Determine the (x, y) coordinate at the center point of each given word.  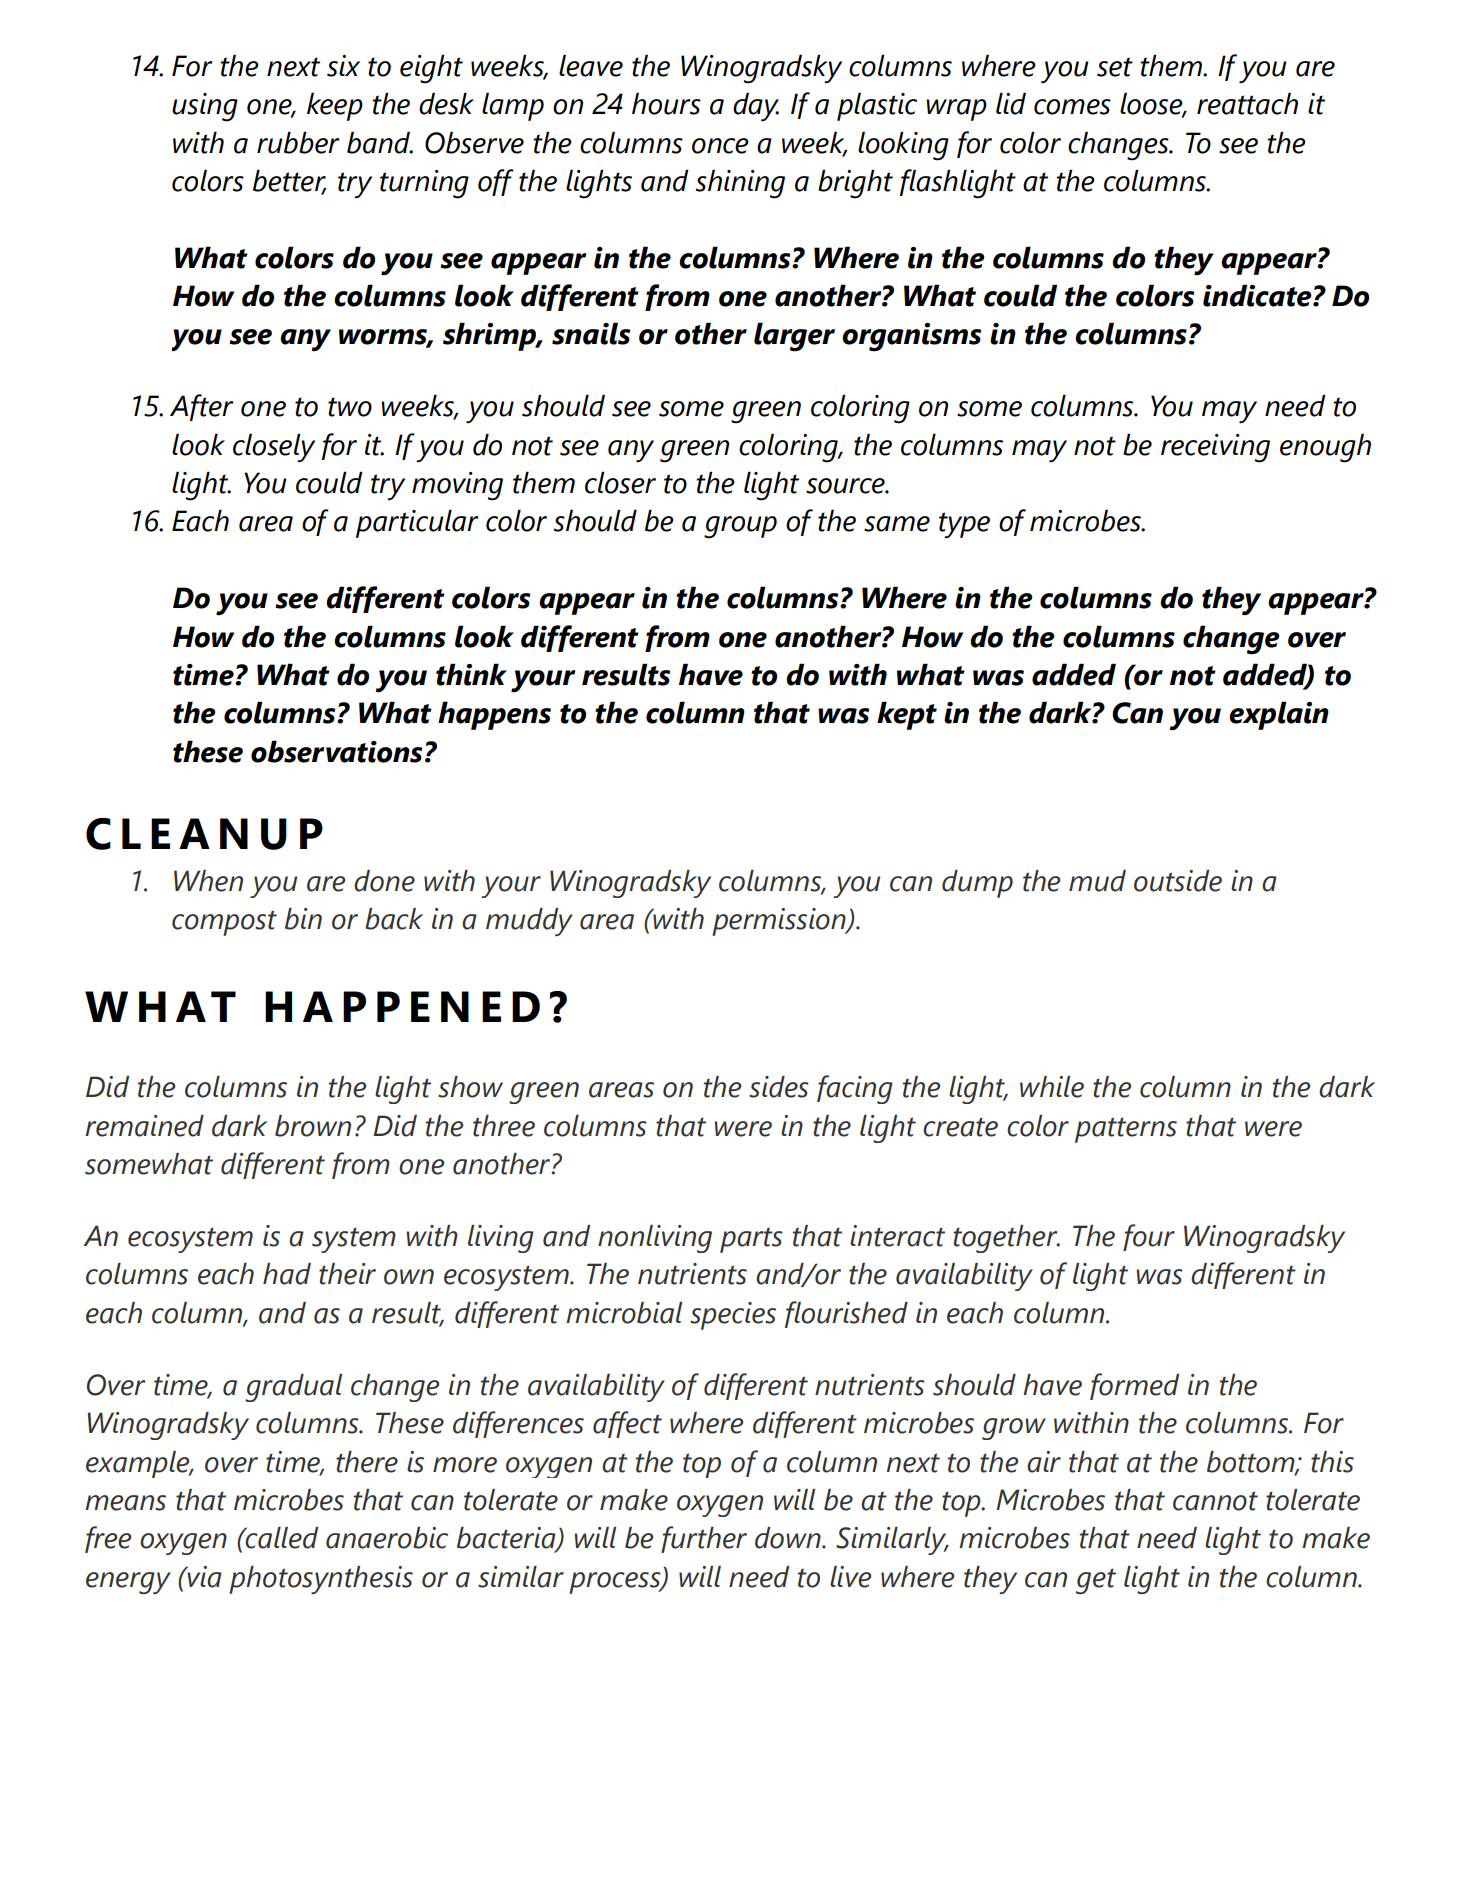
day (756, 107)
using (205, 107)
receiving (1215, 448)
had (287, 1274)
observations (336, 751)
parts (751, 1240)
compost (224, 923)
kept (907, 715)
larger (794, 337)
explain (1279, 715)
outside (1178, 881)
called (280, 1538)
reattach (1247, 103)
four (1149, 1237)
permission (780, 922)
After (201, 407)
